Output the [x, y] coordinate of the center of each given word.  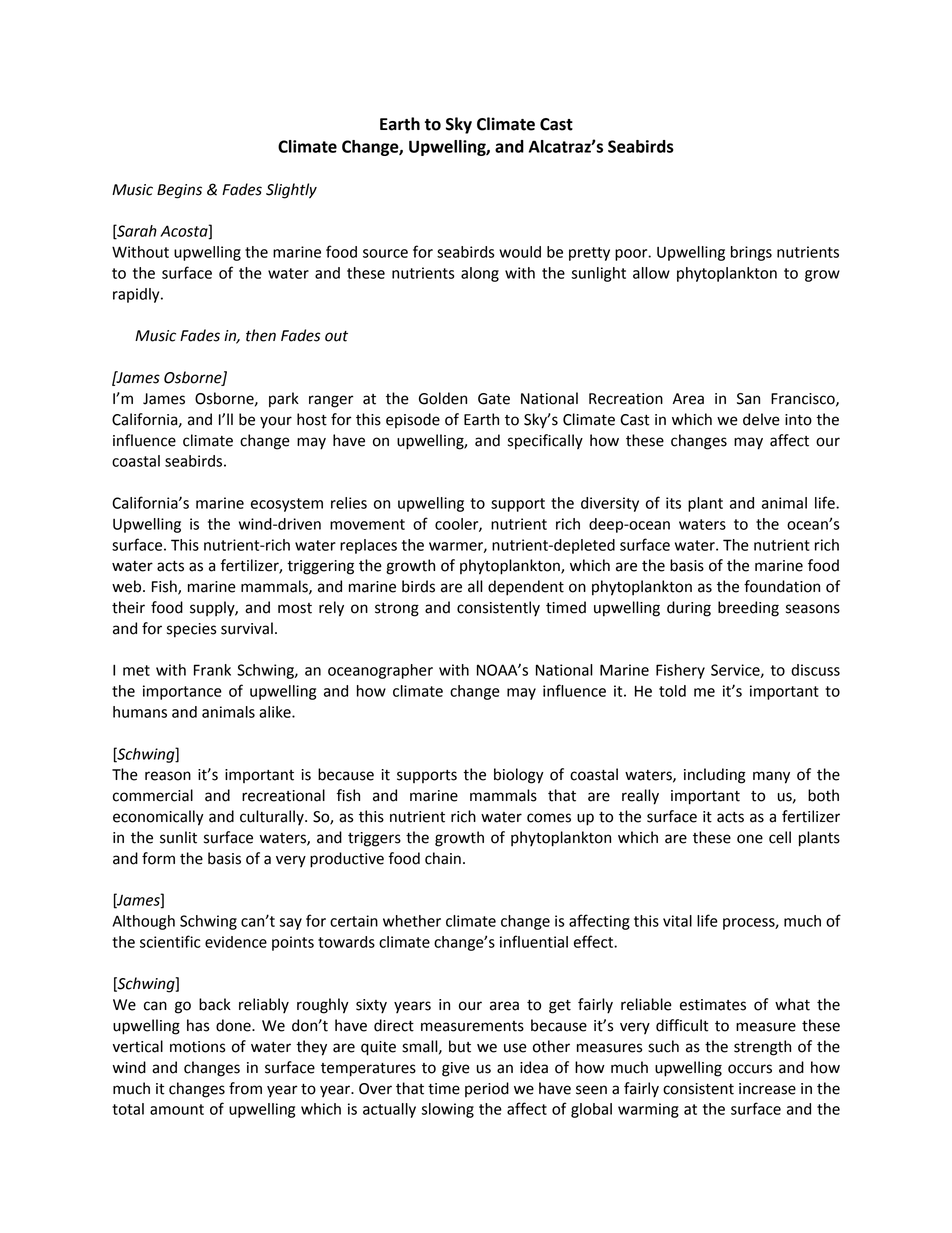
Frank [212, 670]
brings [751, 253]
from [245, 1088]
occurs [750, 1069]
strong [397, 610]
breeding [748, 609]
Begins [179, 191]
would [520, 252]
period [487, 1089]
